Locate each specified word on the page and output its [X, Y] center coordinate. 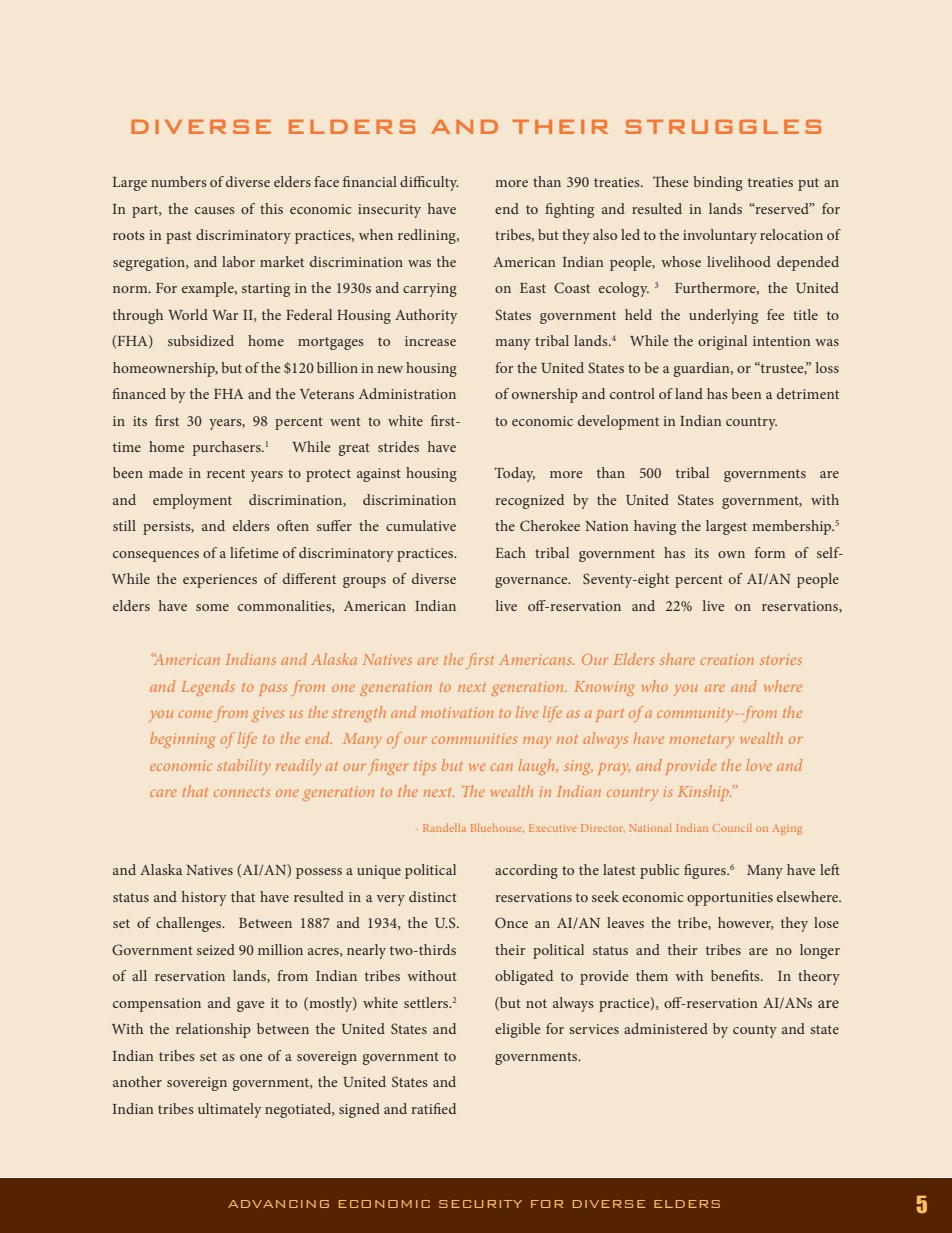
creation [727, 659]
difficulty [429, 183]
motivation [457, 712]
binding [718, 183]
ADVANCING [278, 1204]
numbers [179, 181]
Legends [208, 688]
